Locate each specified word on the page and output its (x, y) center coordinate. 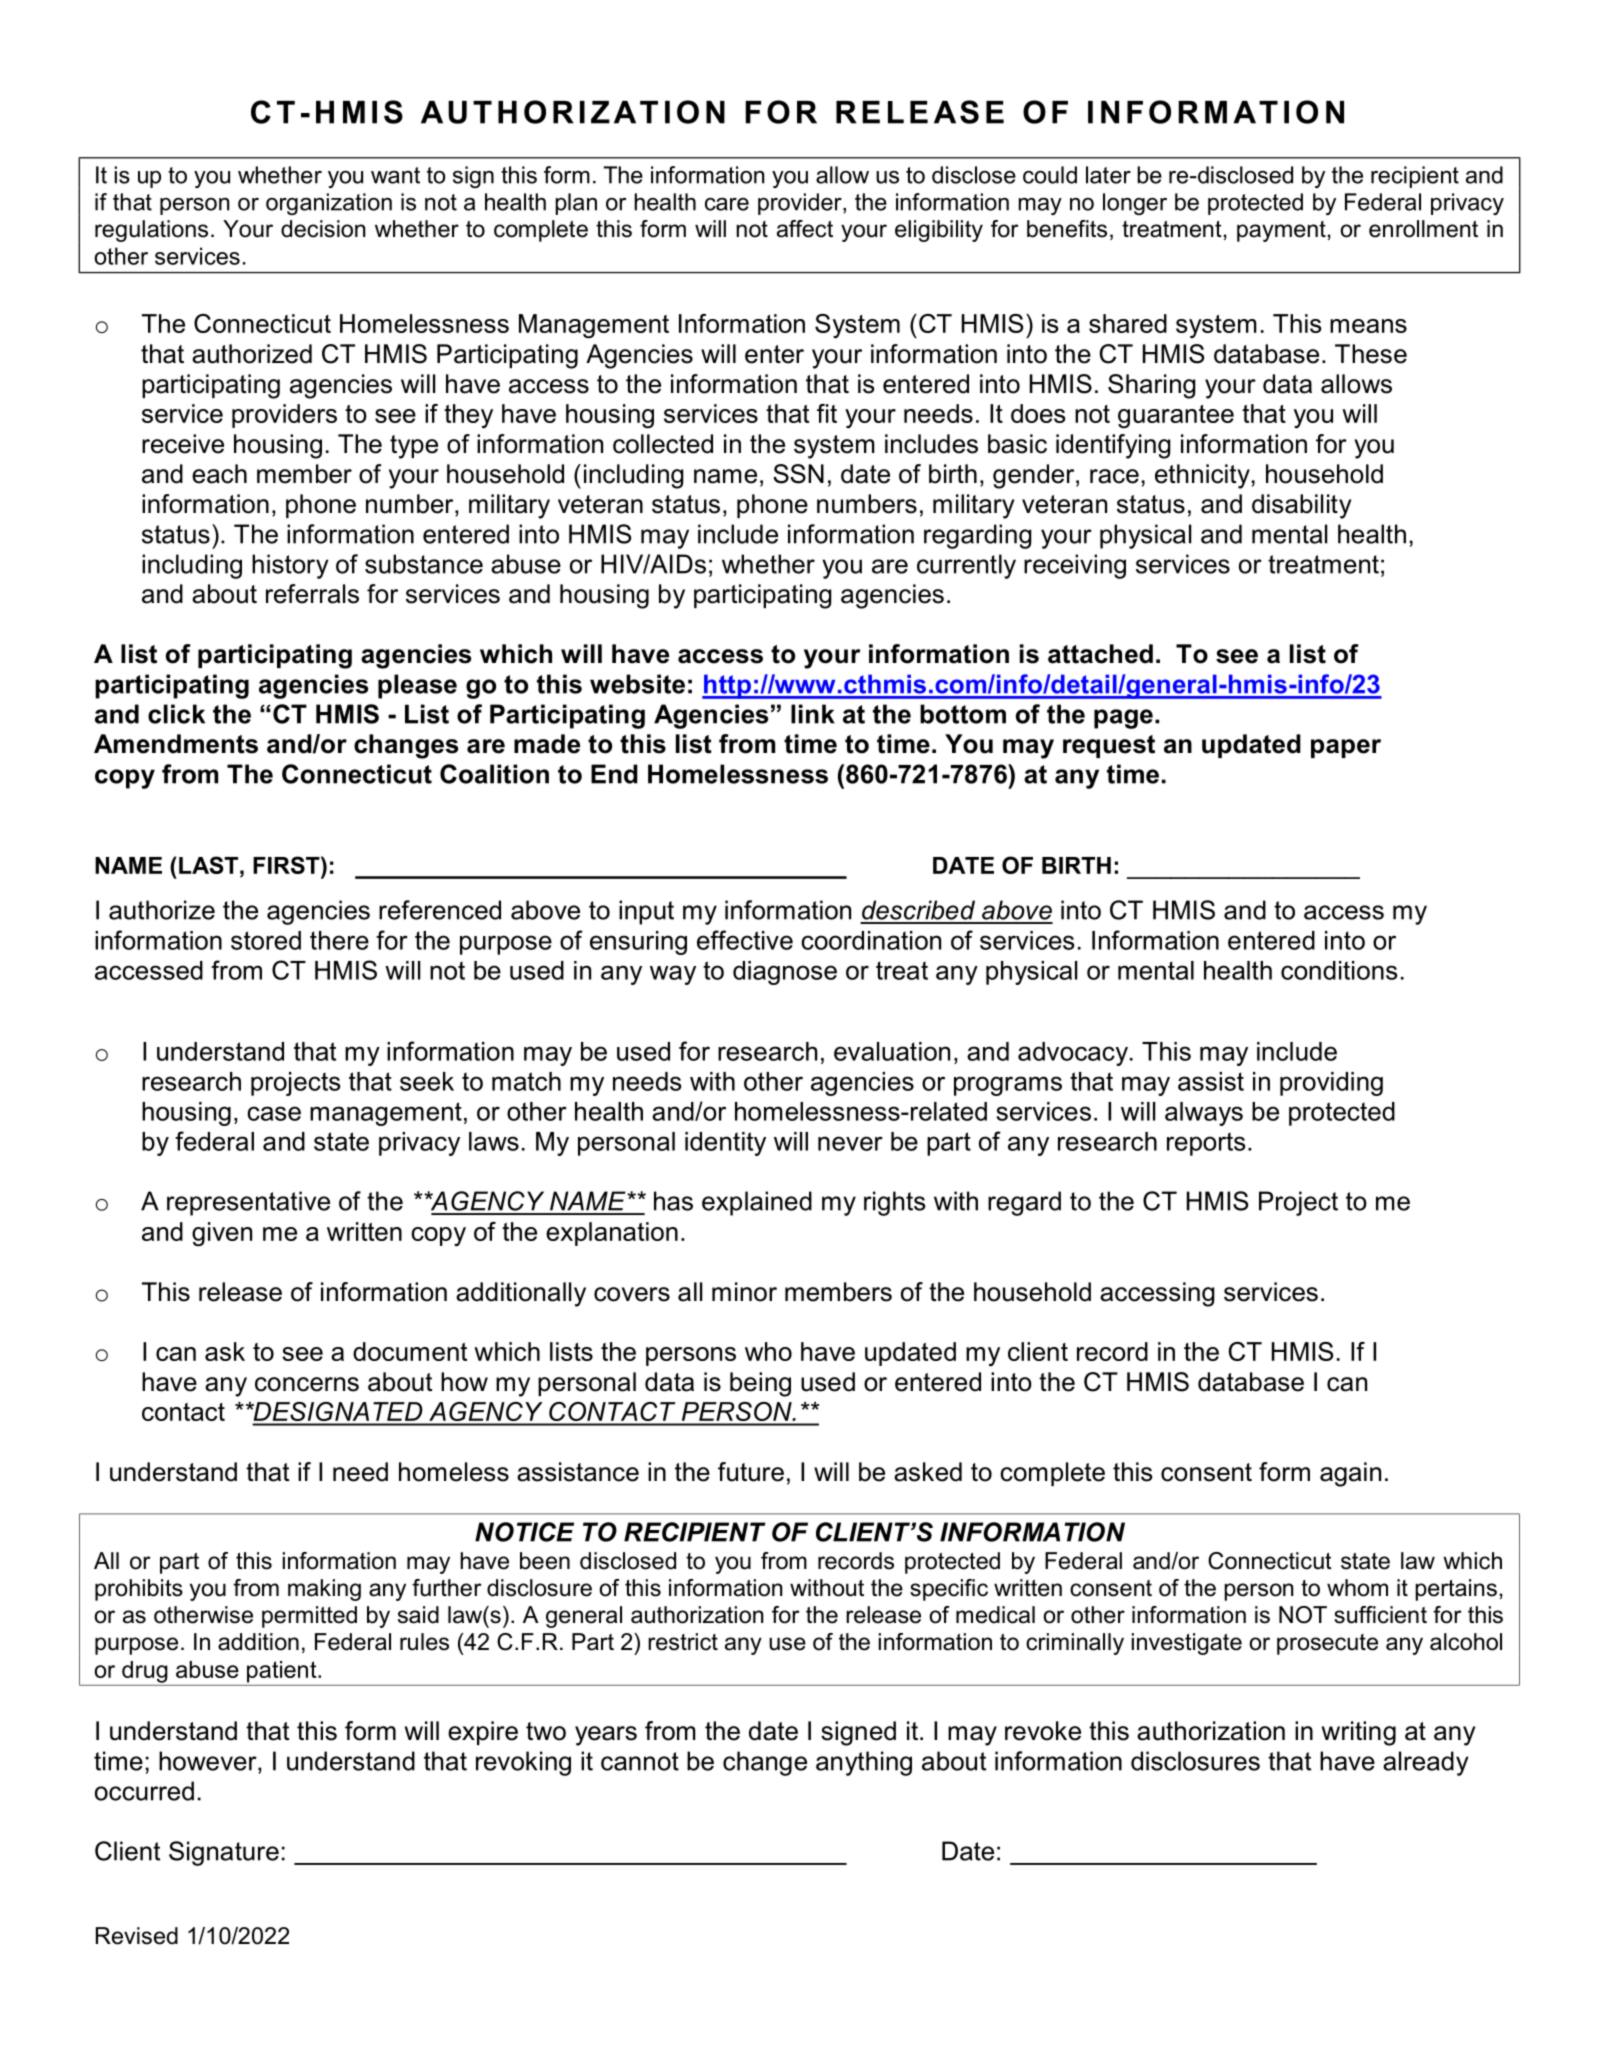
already (1426, 1763)
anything (864, 1763)
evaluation (892, 1051)
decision (323, 229)
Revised (137, 1936)
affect (805, 229)
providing (1331, 1084)
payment (1281, 231)
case (274, 1113)
